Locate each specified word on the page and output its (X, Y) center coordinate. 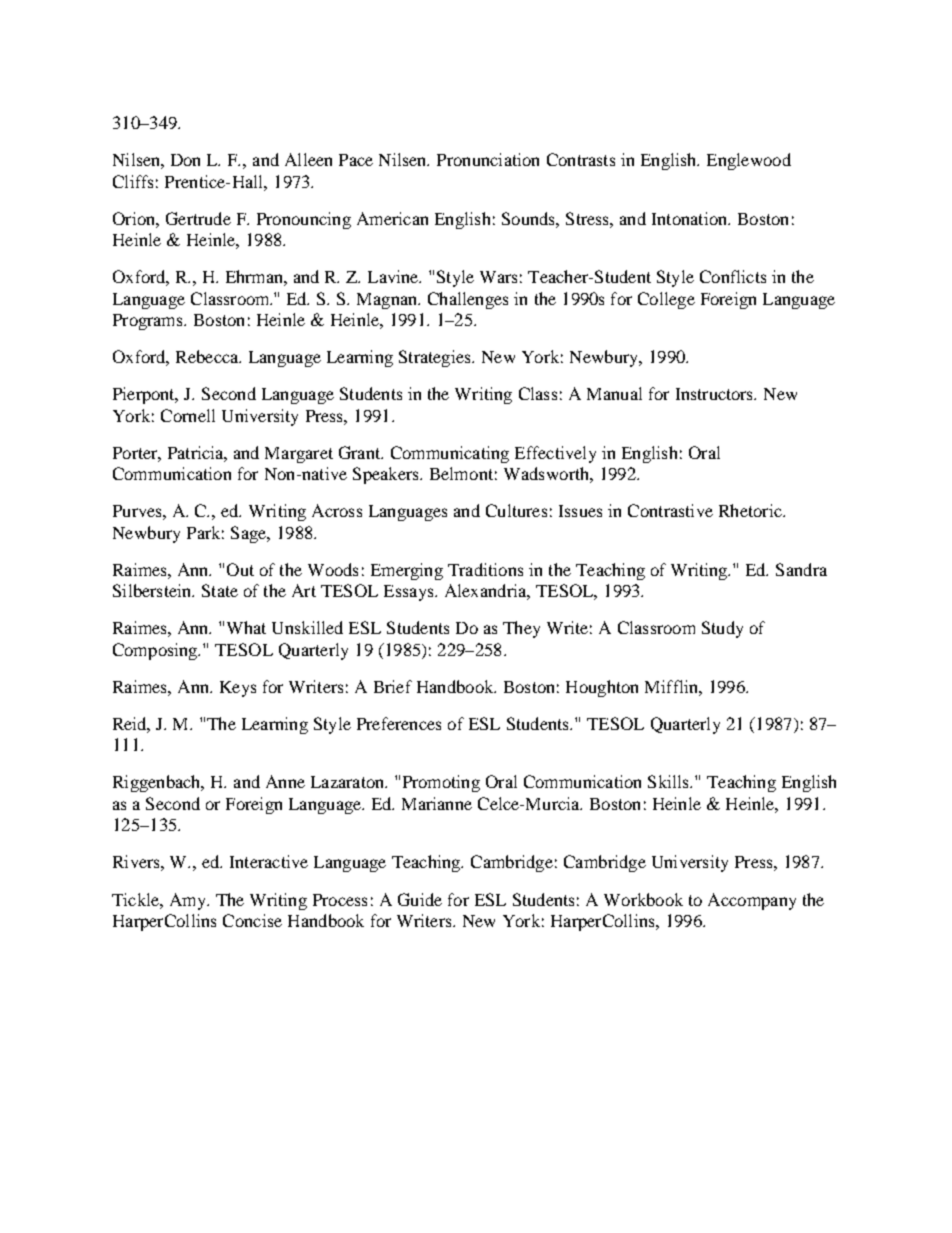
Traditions (485, 569)
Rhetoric (751, 510)
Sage (250, 534)
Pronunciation (488, 159)
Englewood (749, 161)
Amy (189, 901)
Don (185, 160)
